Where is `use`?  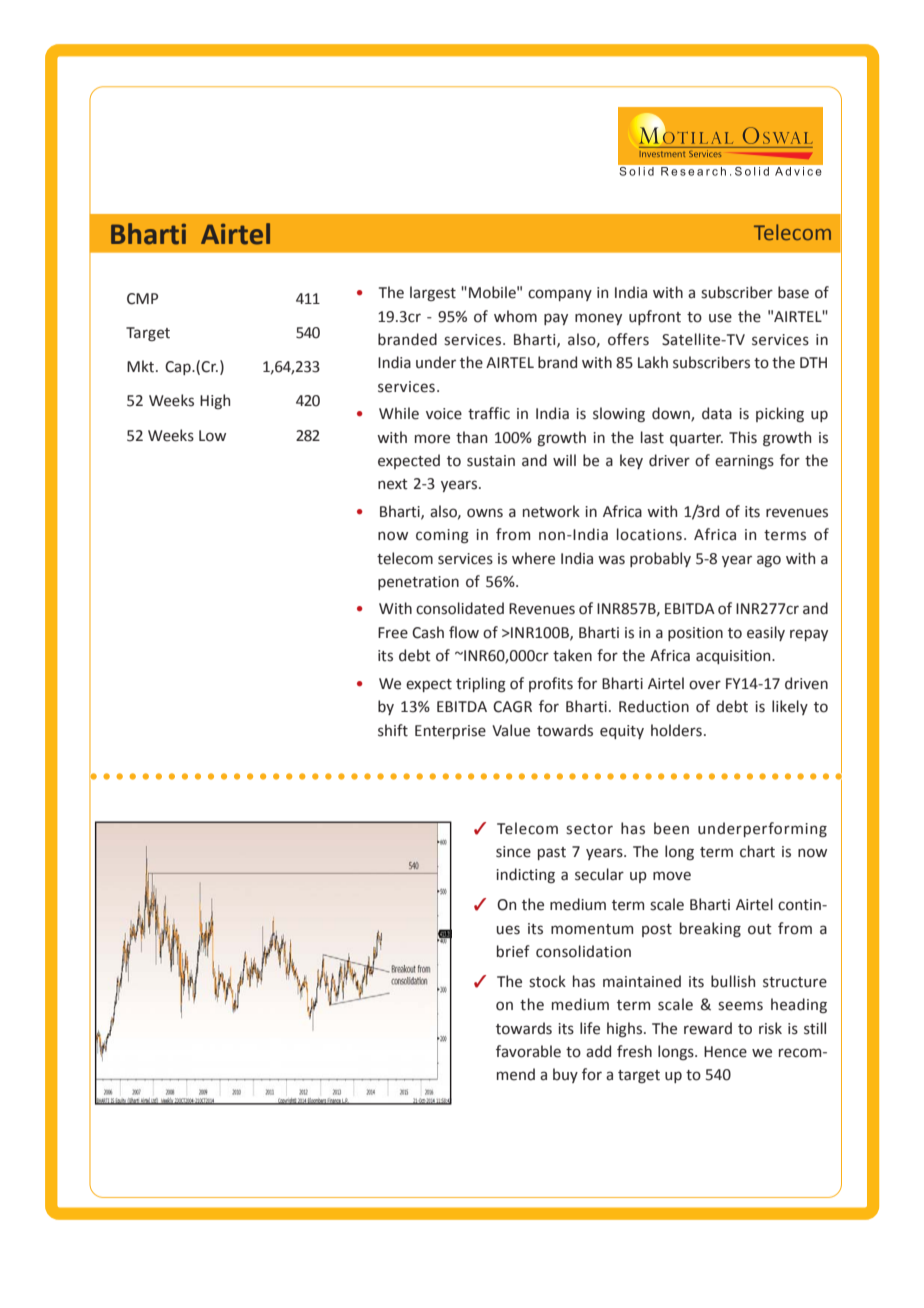
use is located at coordinates (720, 318).
